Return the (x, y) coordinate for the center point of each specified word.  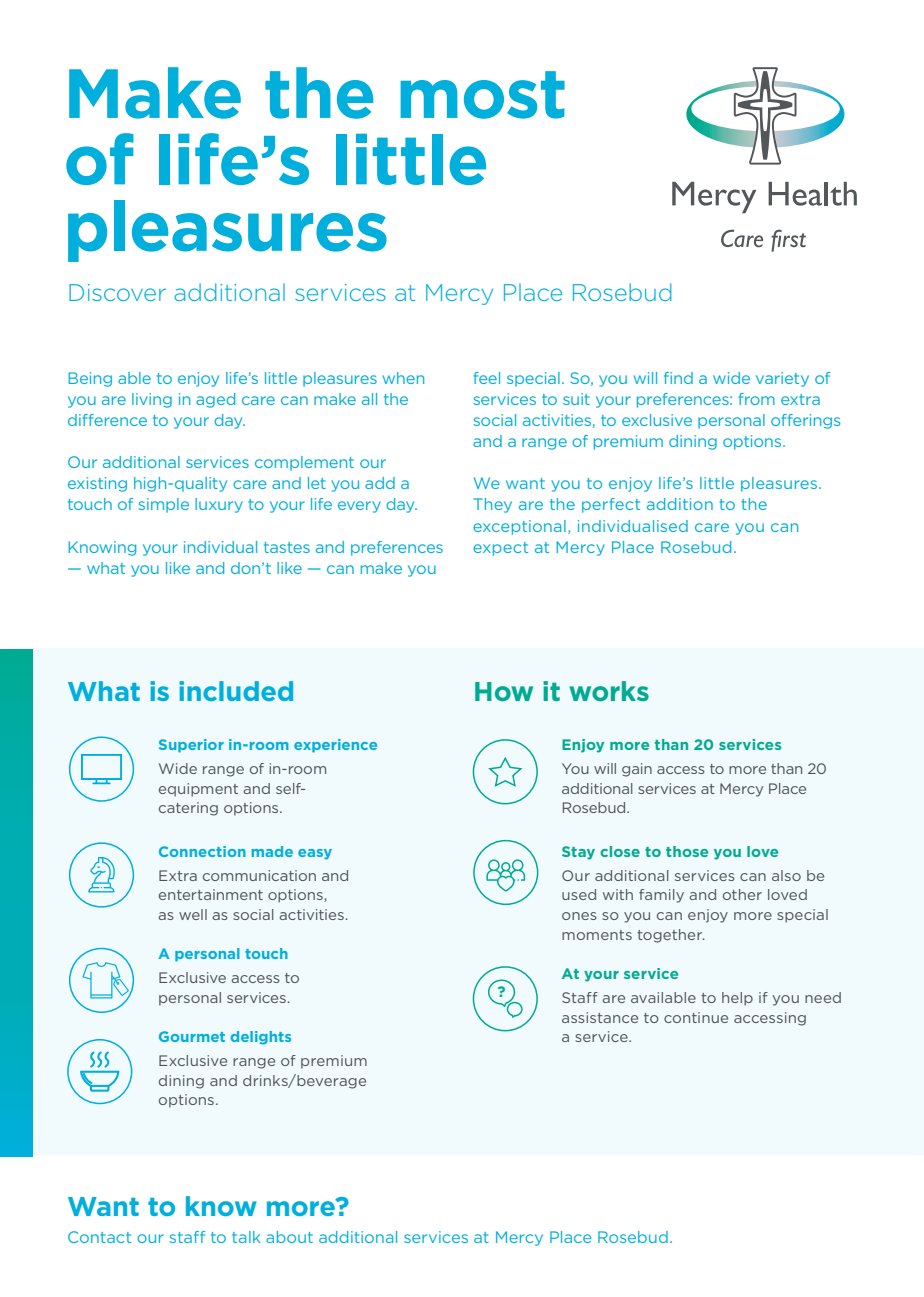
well (193, 914)
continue (696, 1017)
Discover (117, 292)
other (742, 894)
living (152, 400)
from (757, 399)
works (609, 691)
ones (579, 916)
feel (487, 378)
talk (246, 1237)
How (504, 691)
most (482, 95)
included (236, 691)
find (678, 378)
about (289, 1237)
